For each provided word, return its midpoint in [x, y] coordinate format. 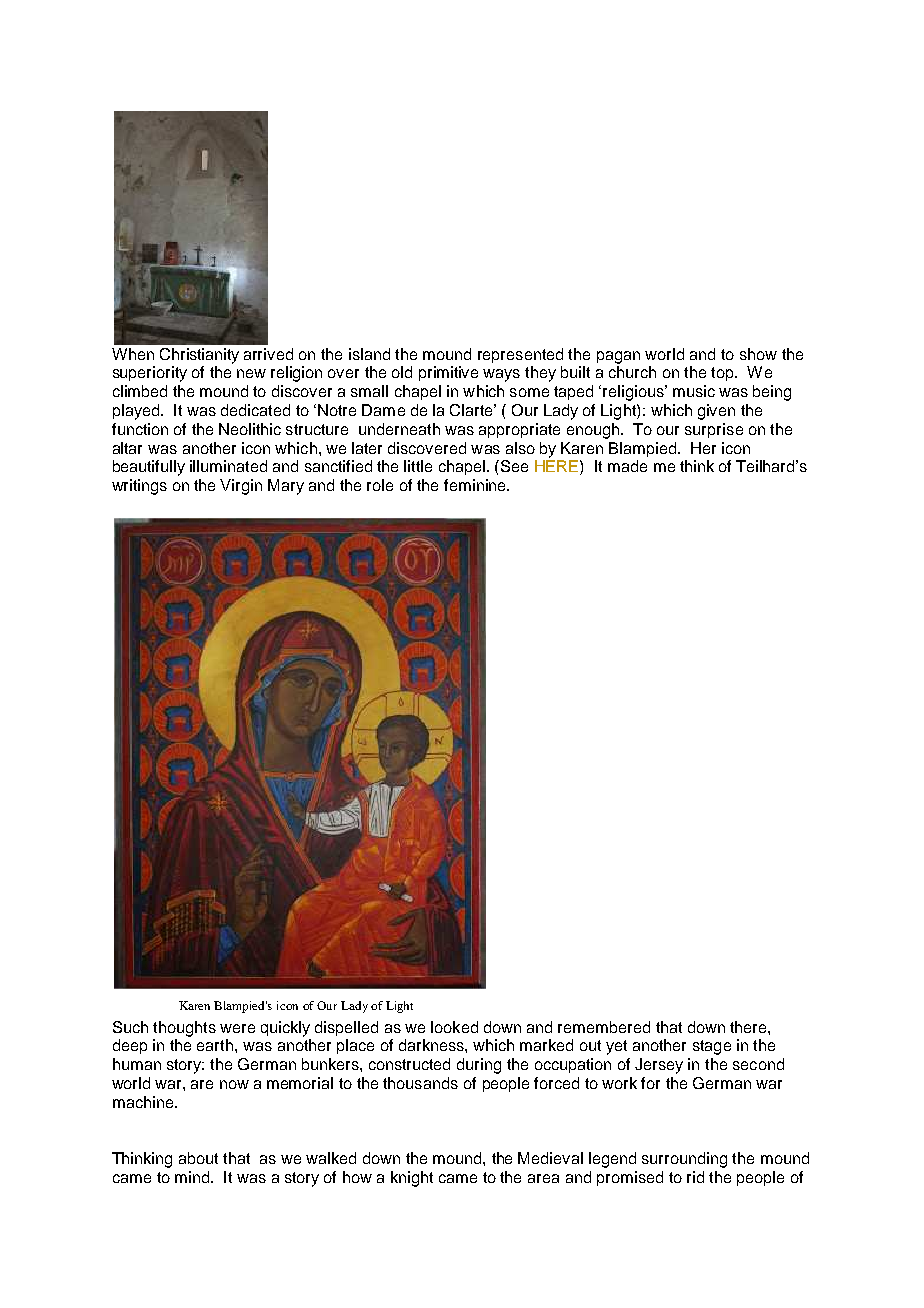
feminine [476, 485]
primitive [448, 373]
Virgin [241, 487]
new [251, 373]
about [198, 1158]
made [627, 466]
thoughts [184, 1029]
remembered [604, 1027]
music [694, 391]
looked [454, 1027]
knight [412, 1179]
